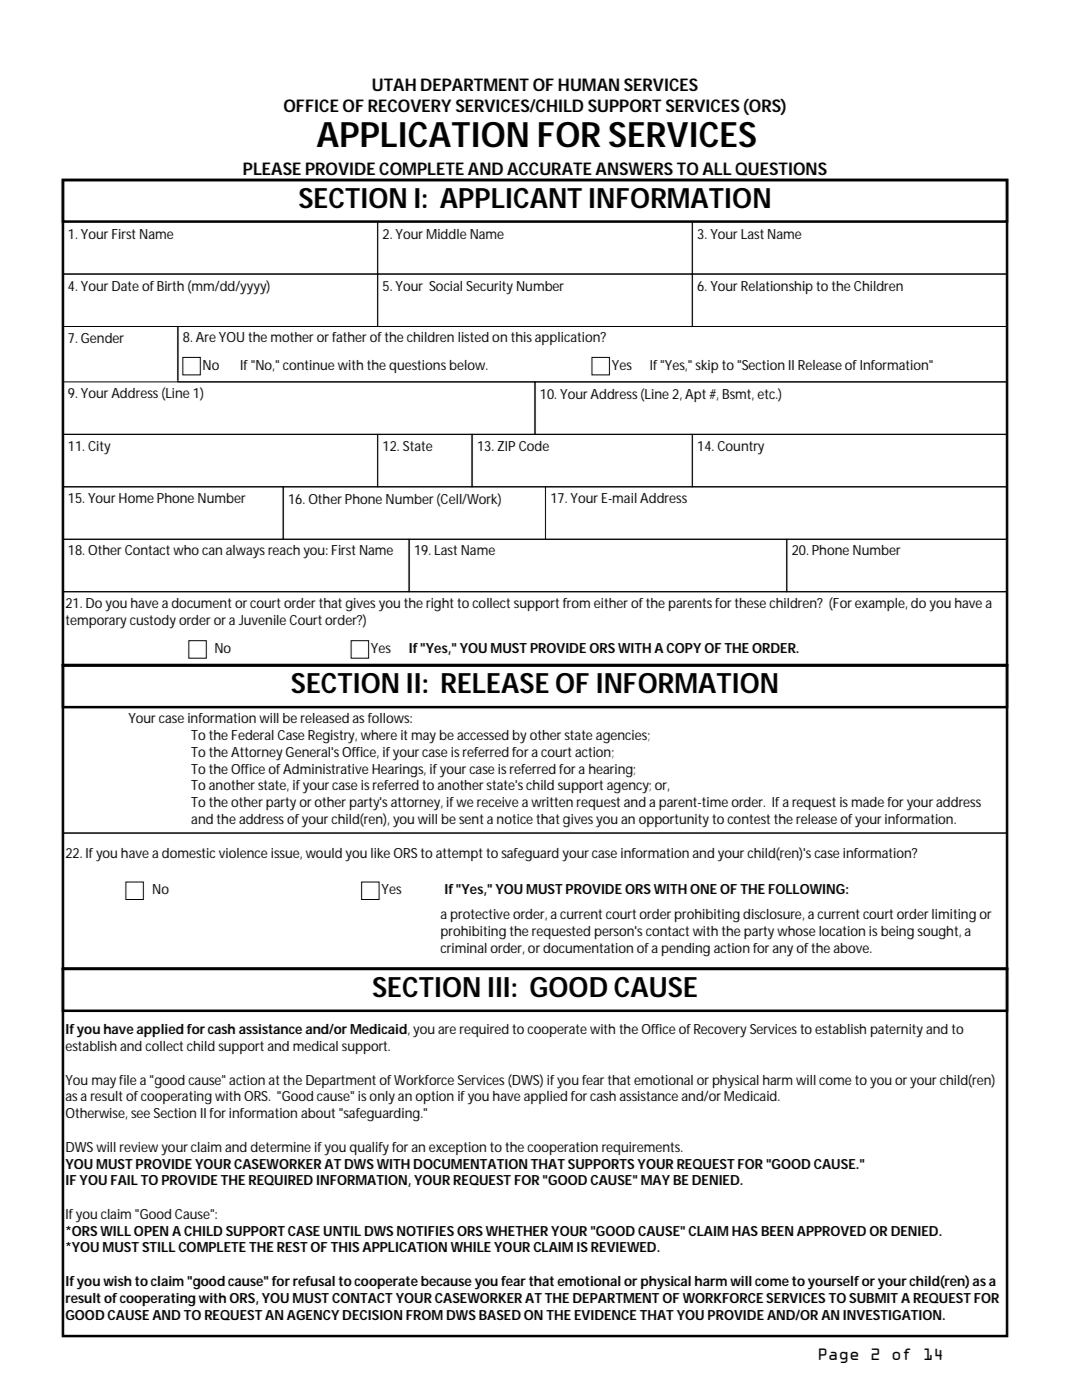  What do you see at coordinates (159, 1247) in the screenshot?
I see `STILL` at bounding box center [159, 1247].
